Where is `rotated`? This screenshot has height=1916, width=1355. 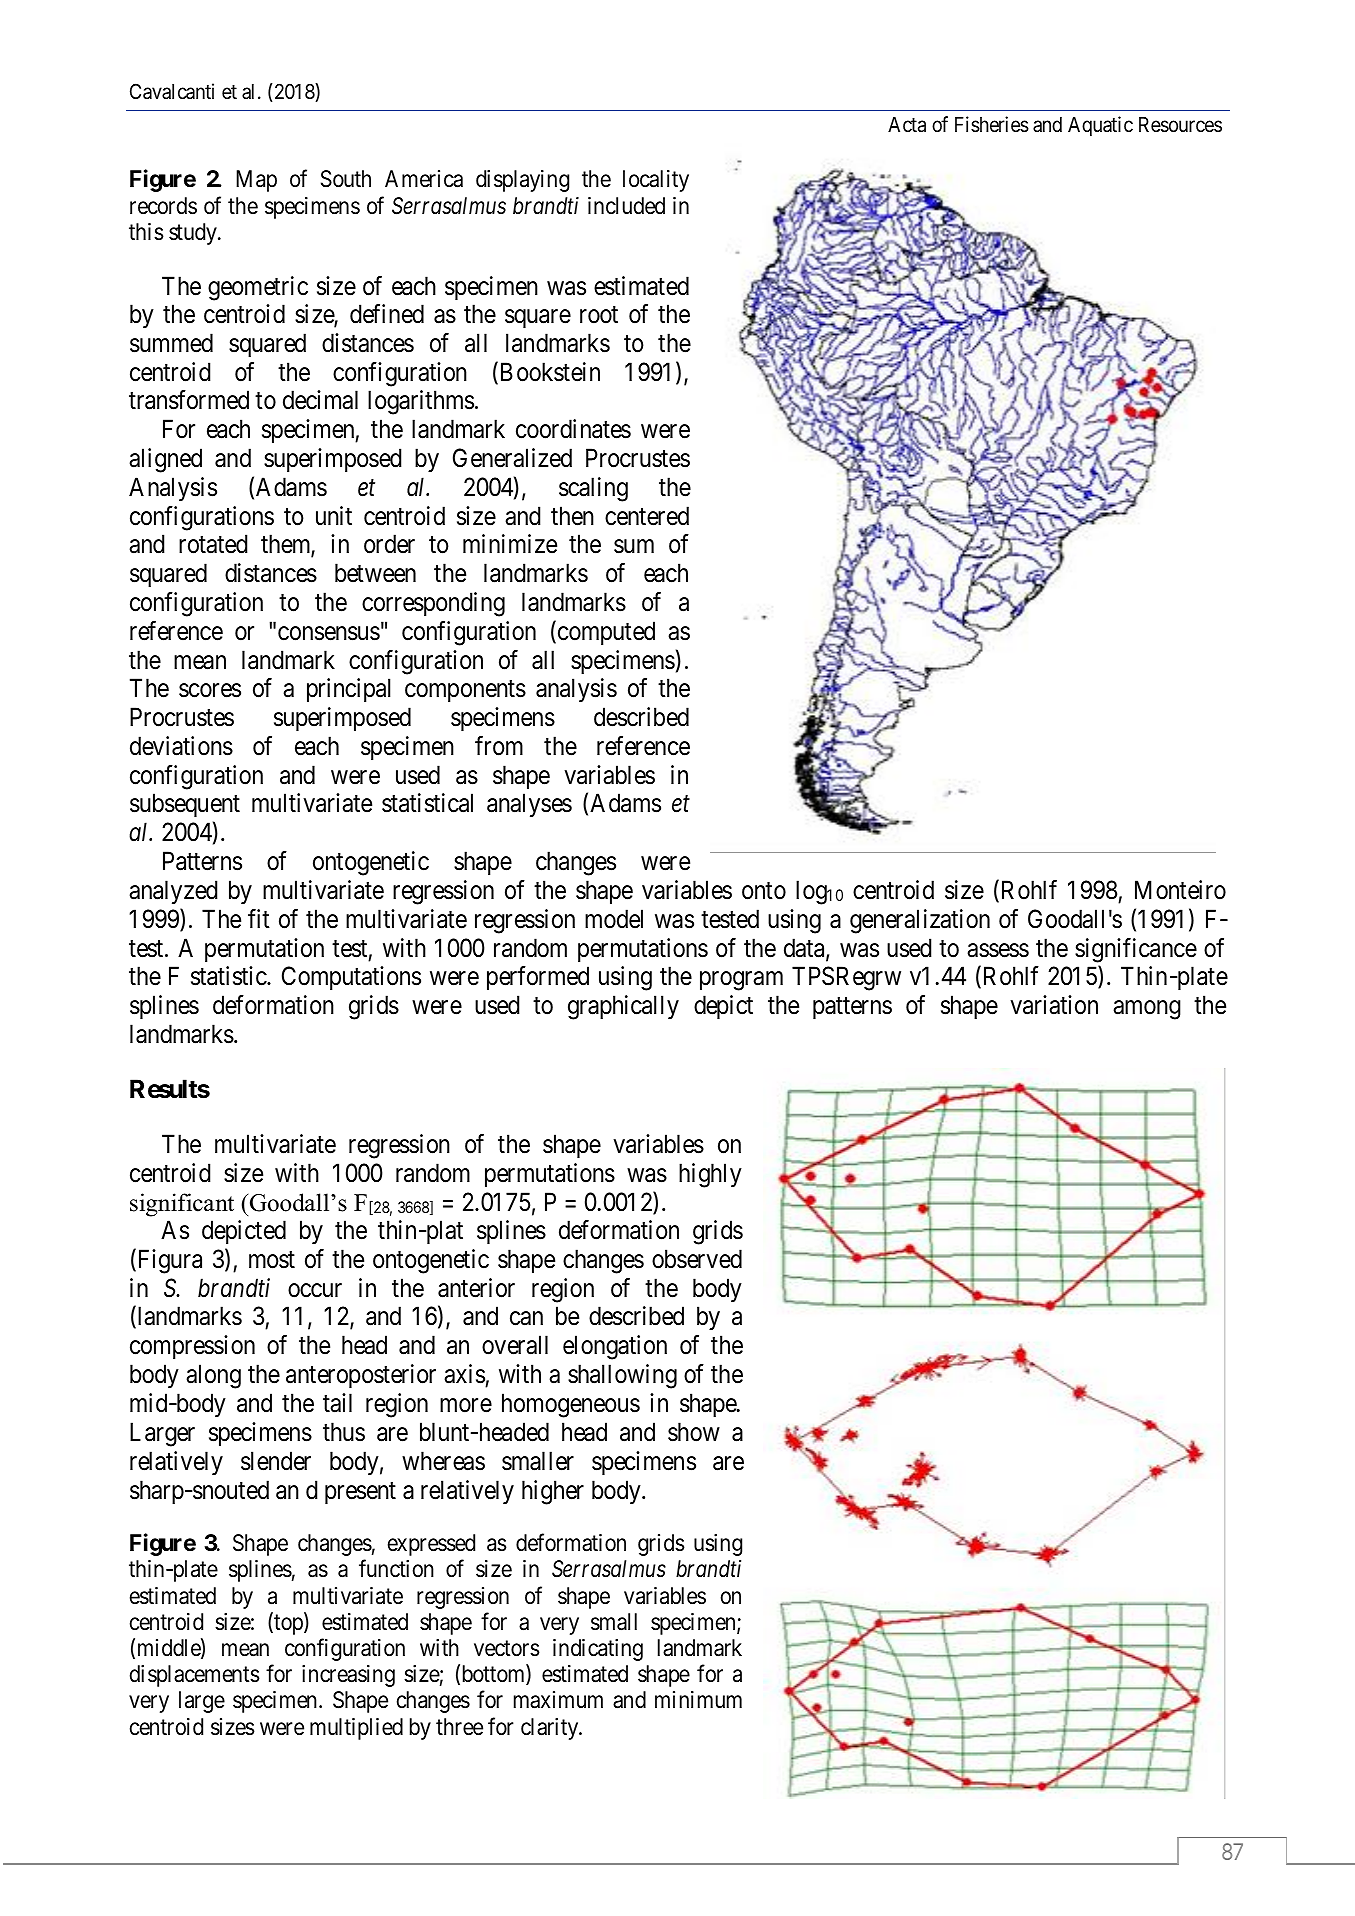
rotated is located at coordinates (213, 544).
